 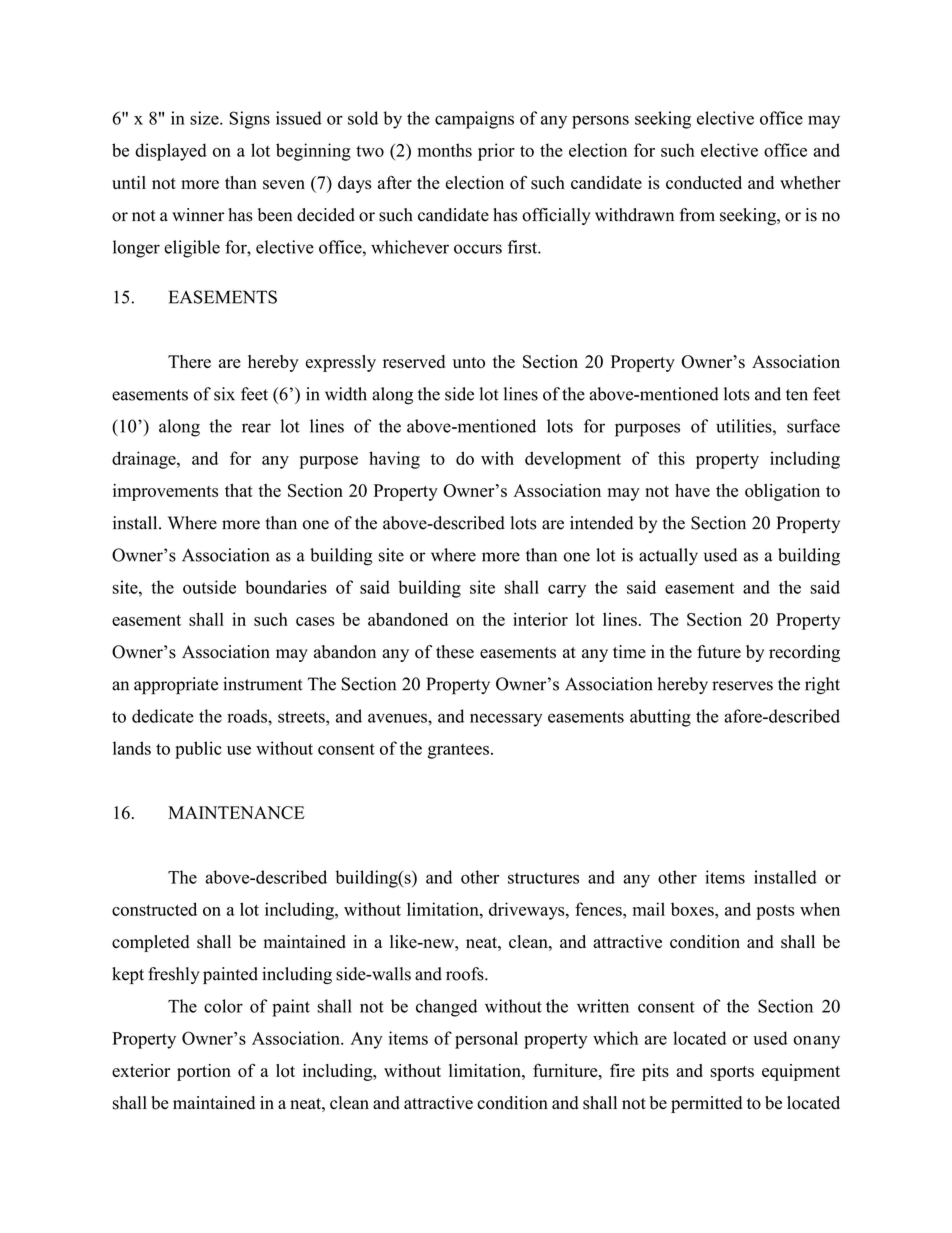 I want to click on structures, so click(x=543, y=878).
